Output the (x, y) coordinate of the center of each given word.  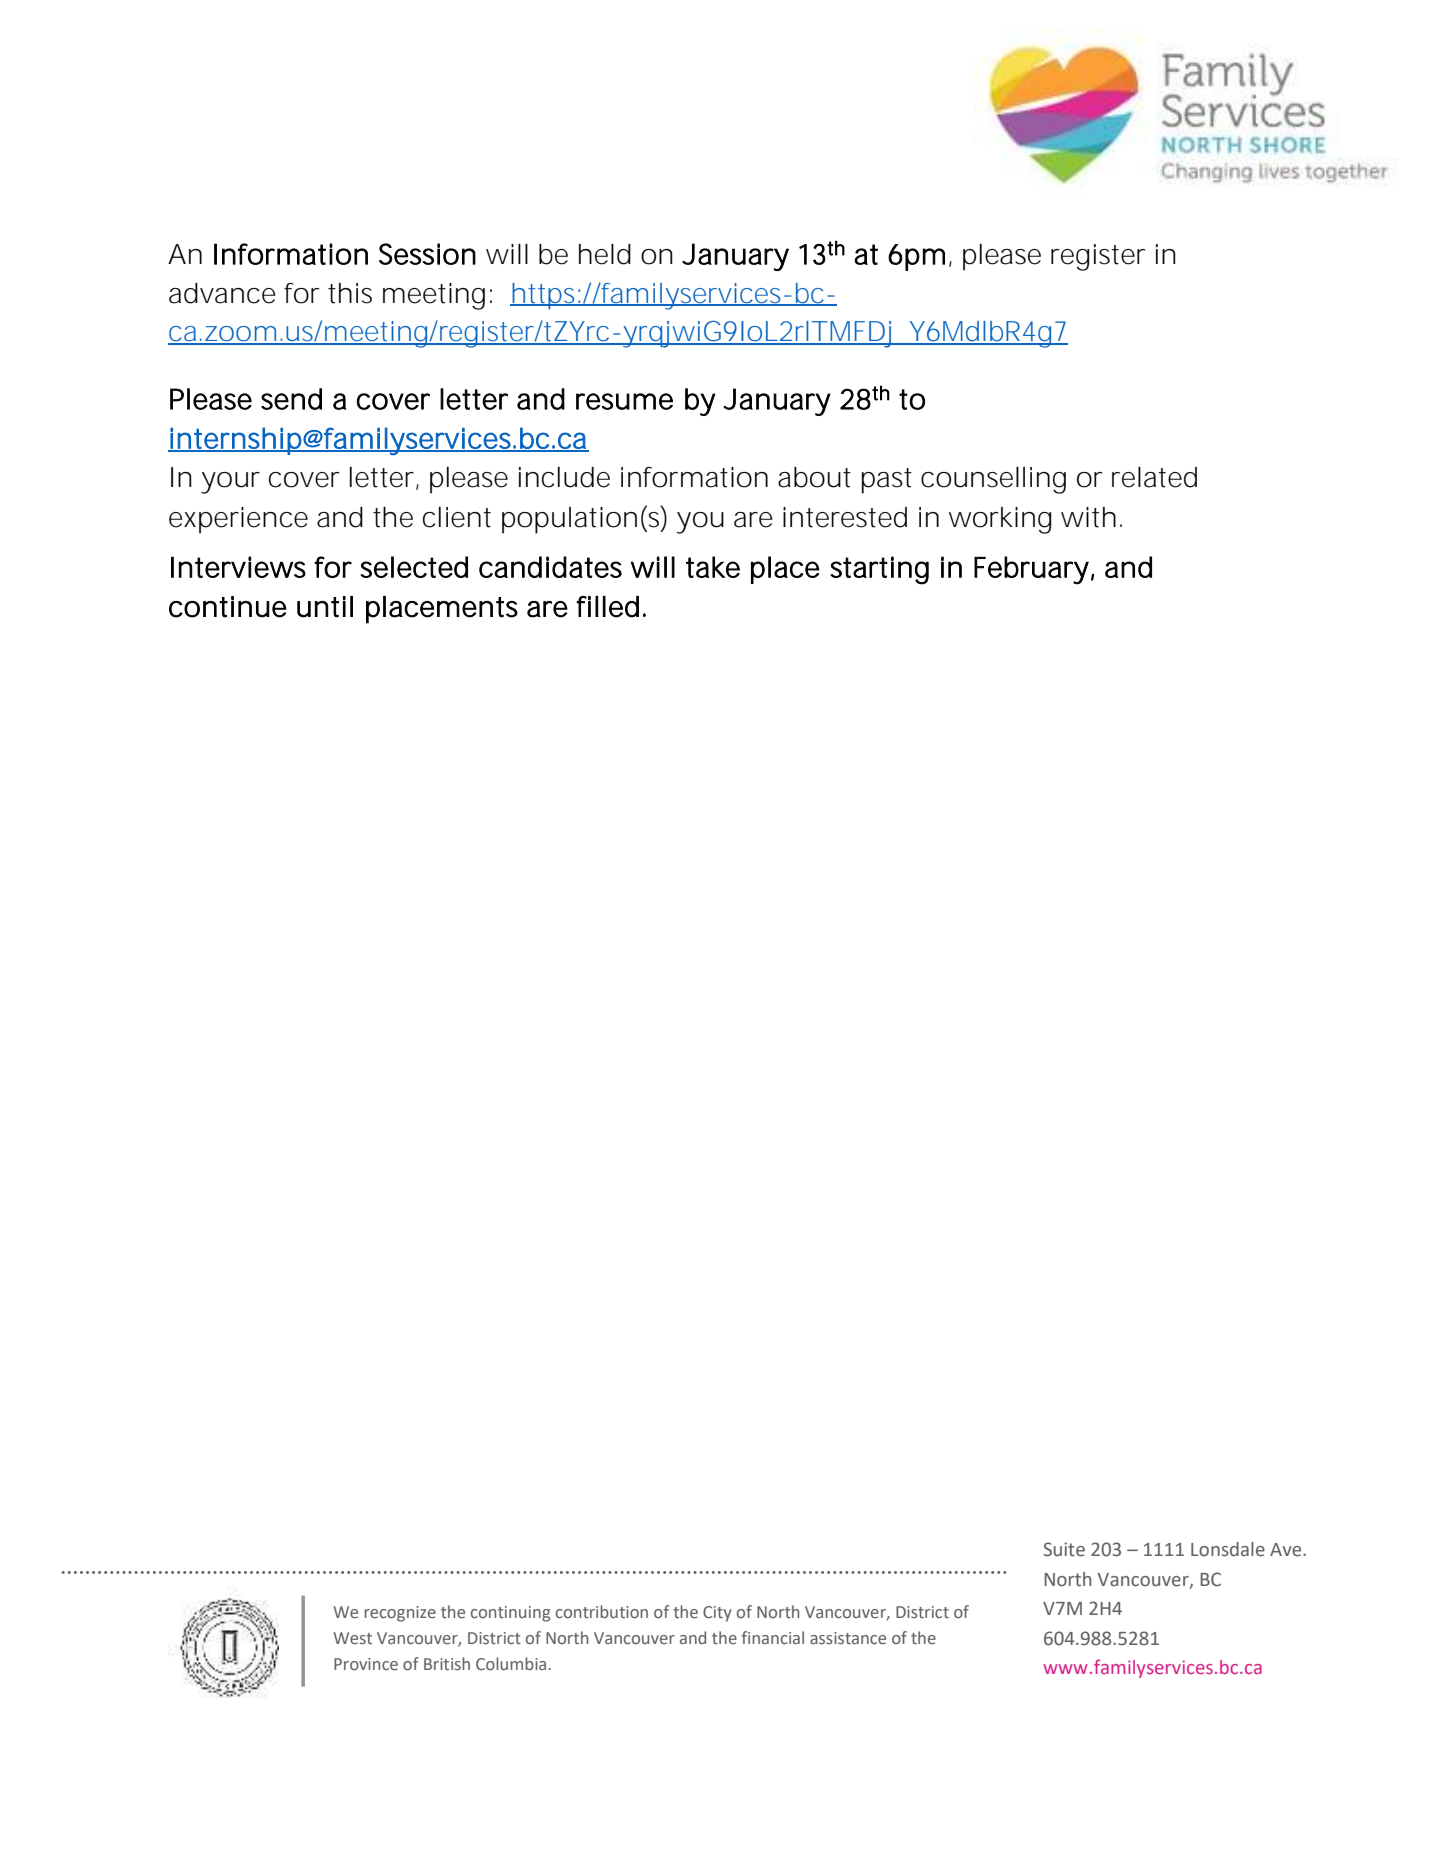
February (1031, 570)
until (325, 607)
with (1088, 517)
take (713, 567)
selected (414, 567)
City (717, 1614)
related (1154, 477)
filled (607, 607)
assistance (848, 1638)
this (350, 293)
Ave (1287, 1550)
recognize (400, 1614)
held (605, 254)
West (352, 1638)
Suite (1064, 1549)
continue (228, 607)
